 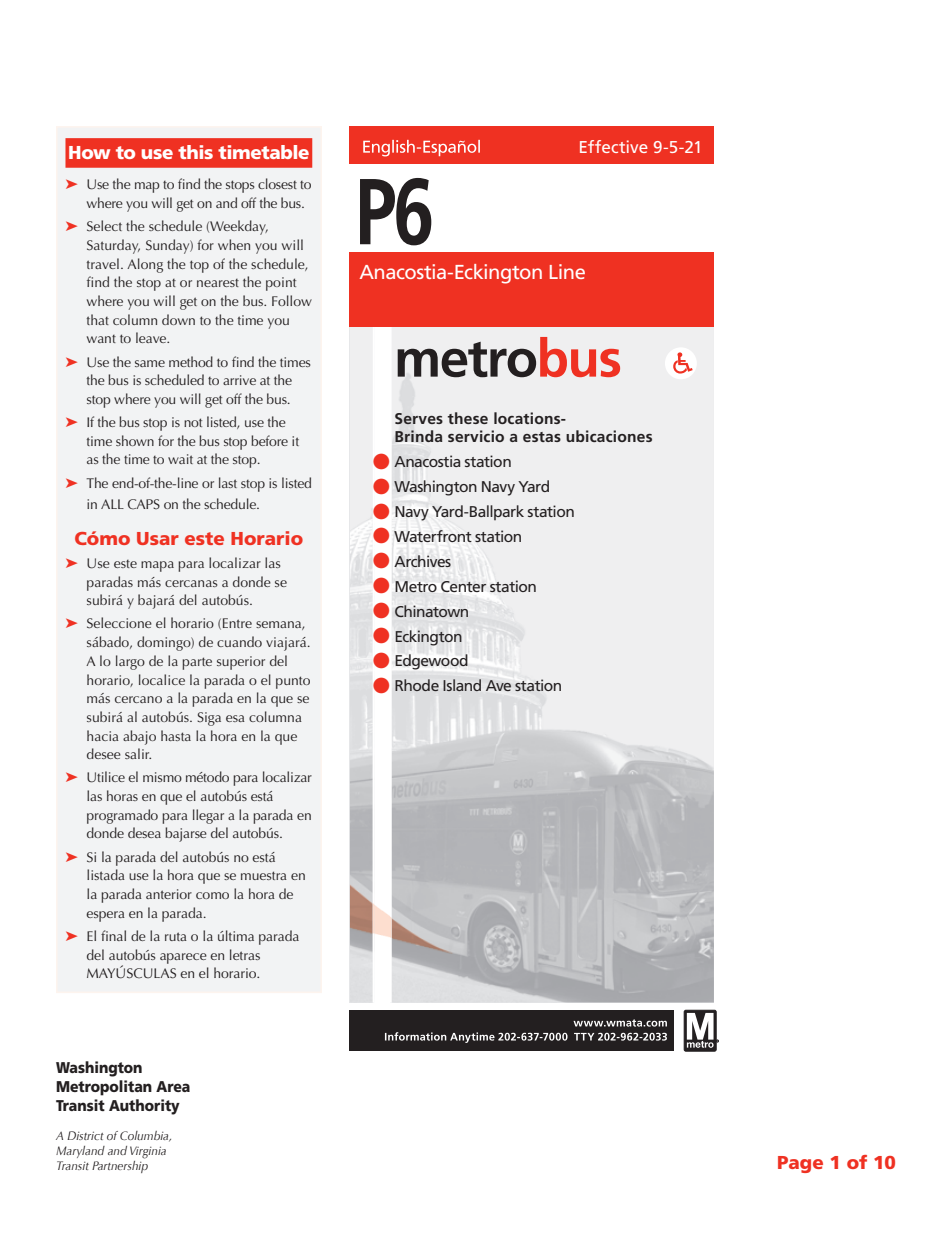 What do you see at coordinates (419, 419) in the page?
I see `Serves` at bounding box center [419, 419].
